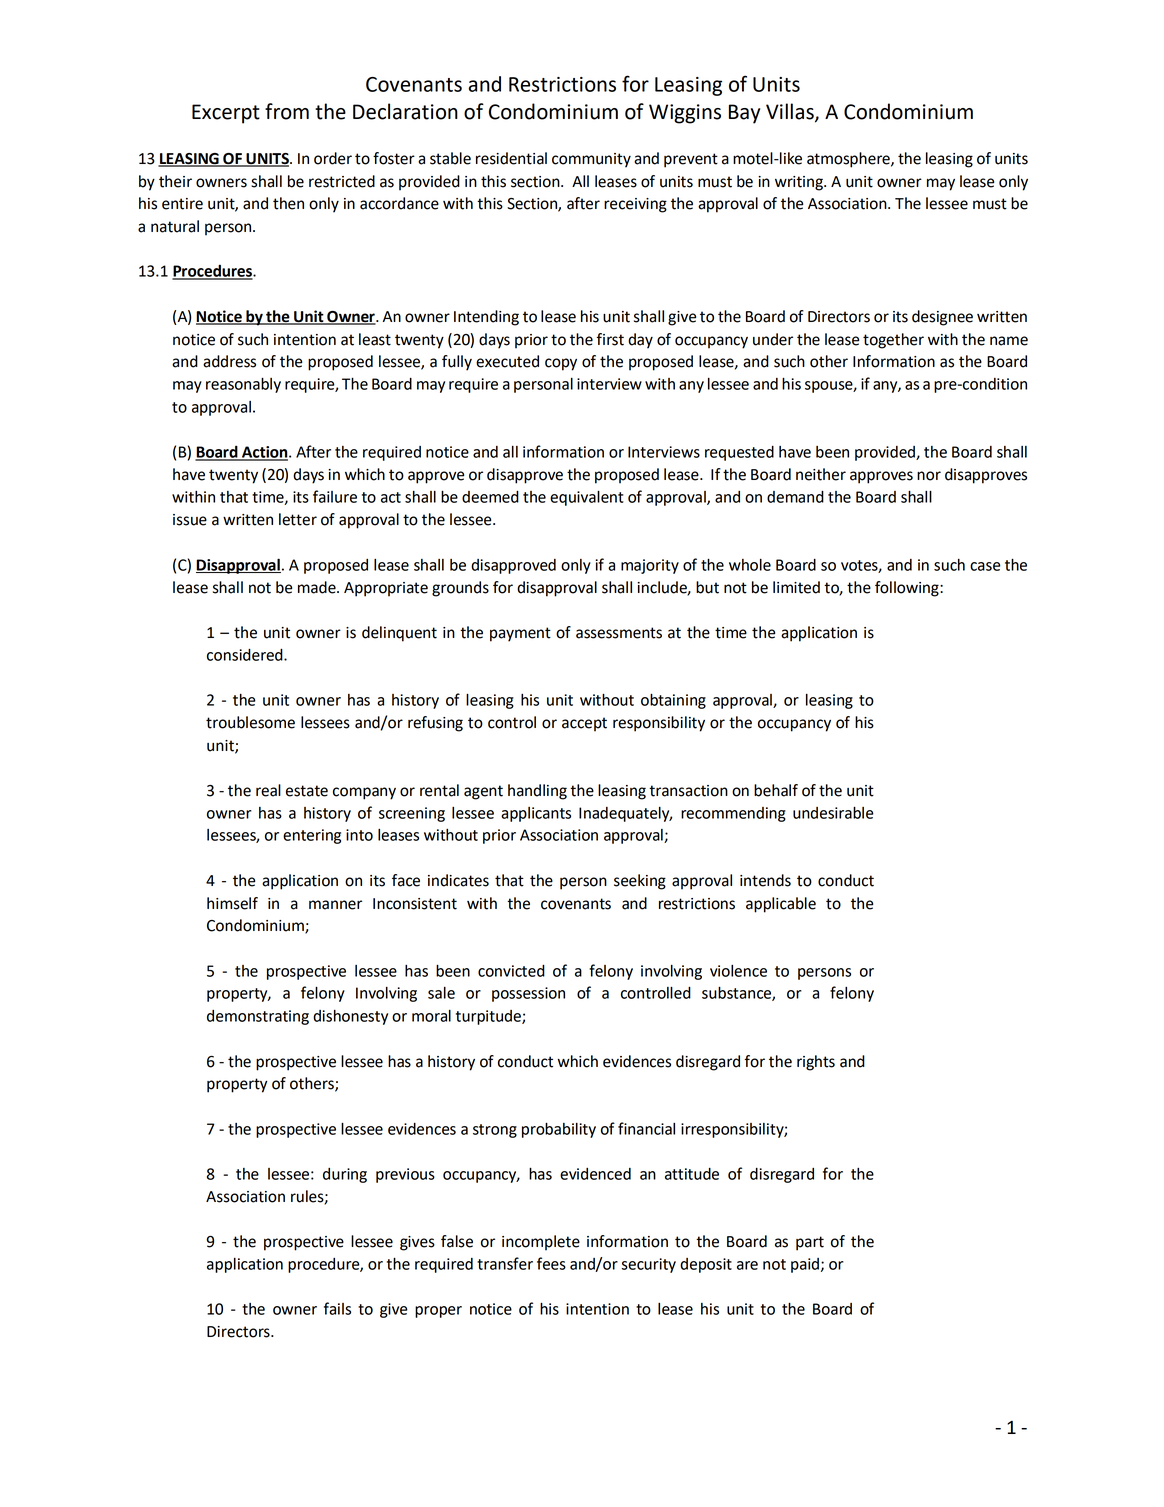  I want to click on writing, so click(800, 183).
